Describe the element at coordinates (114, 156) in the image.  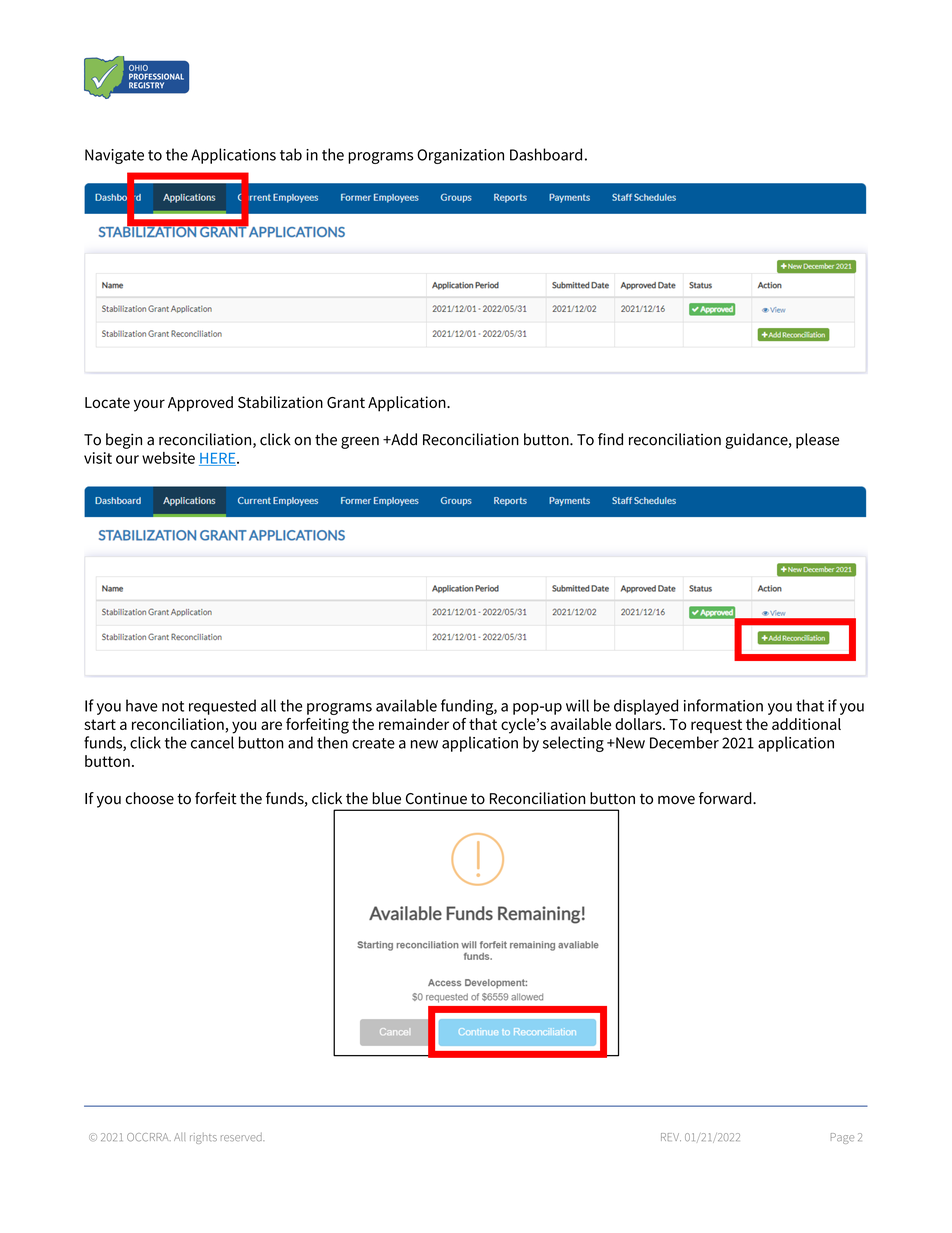
I see `Navigate` at that location.
